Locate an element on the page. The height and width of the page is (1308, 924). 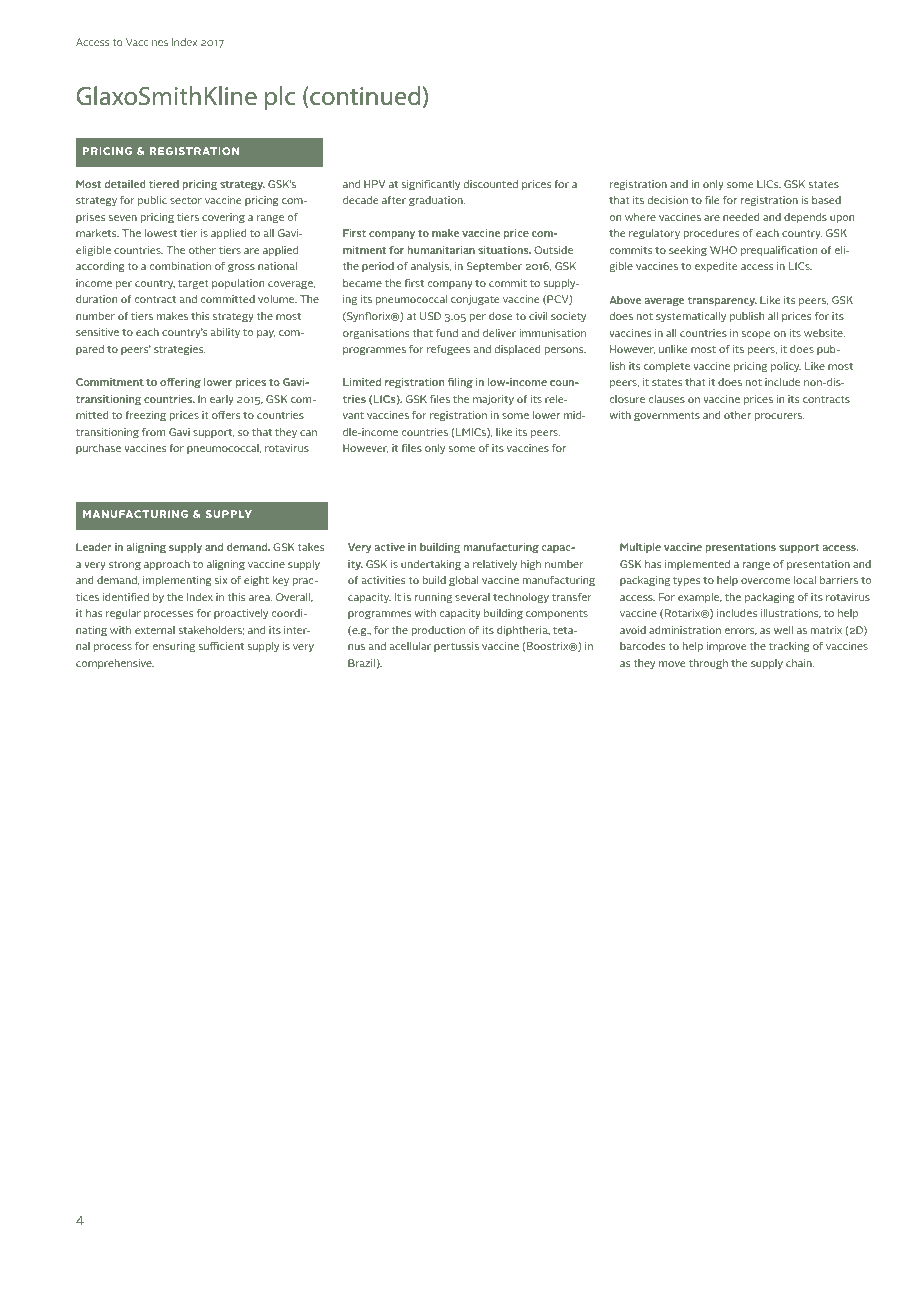
plc is located at coordinates (280, 98).
